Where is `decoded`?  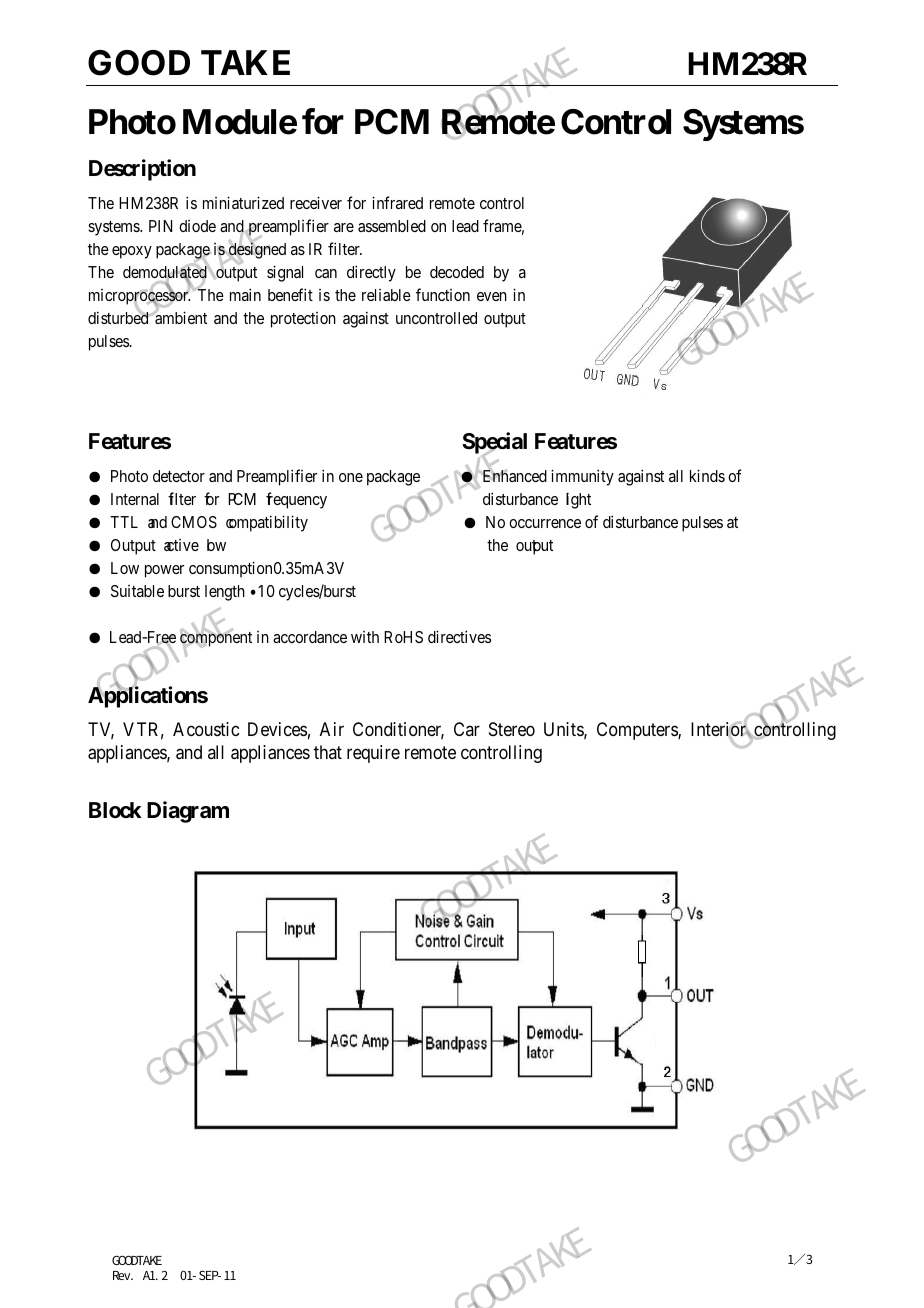 decoded is located at coordinates (457, 272).
